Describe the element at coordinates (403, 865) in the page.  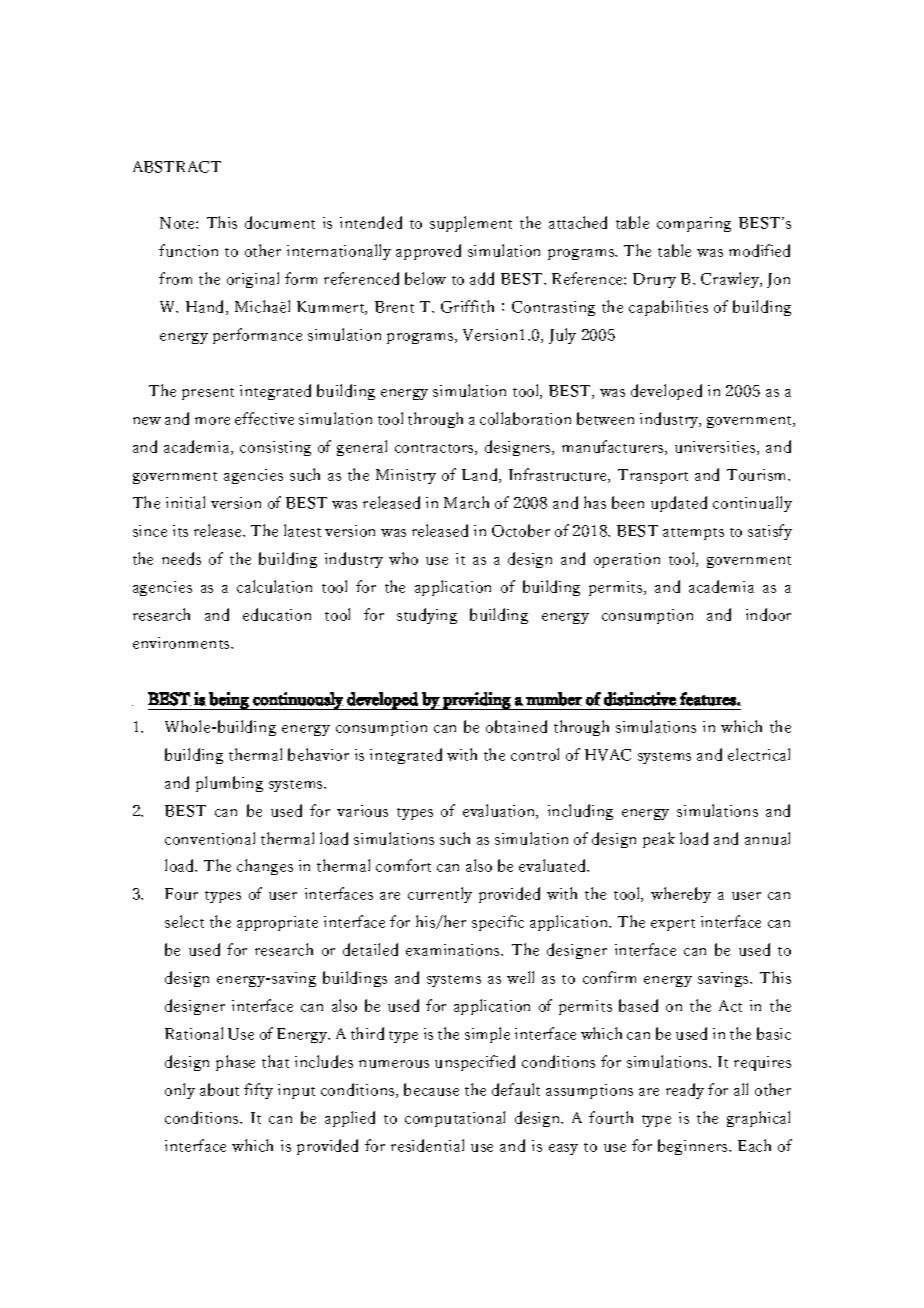
I see `comfort` at that location.
